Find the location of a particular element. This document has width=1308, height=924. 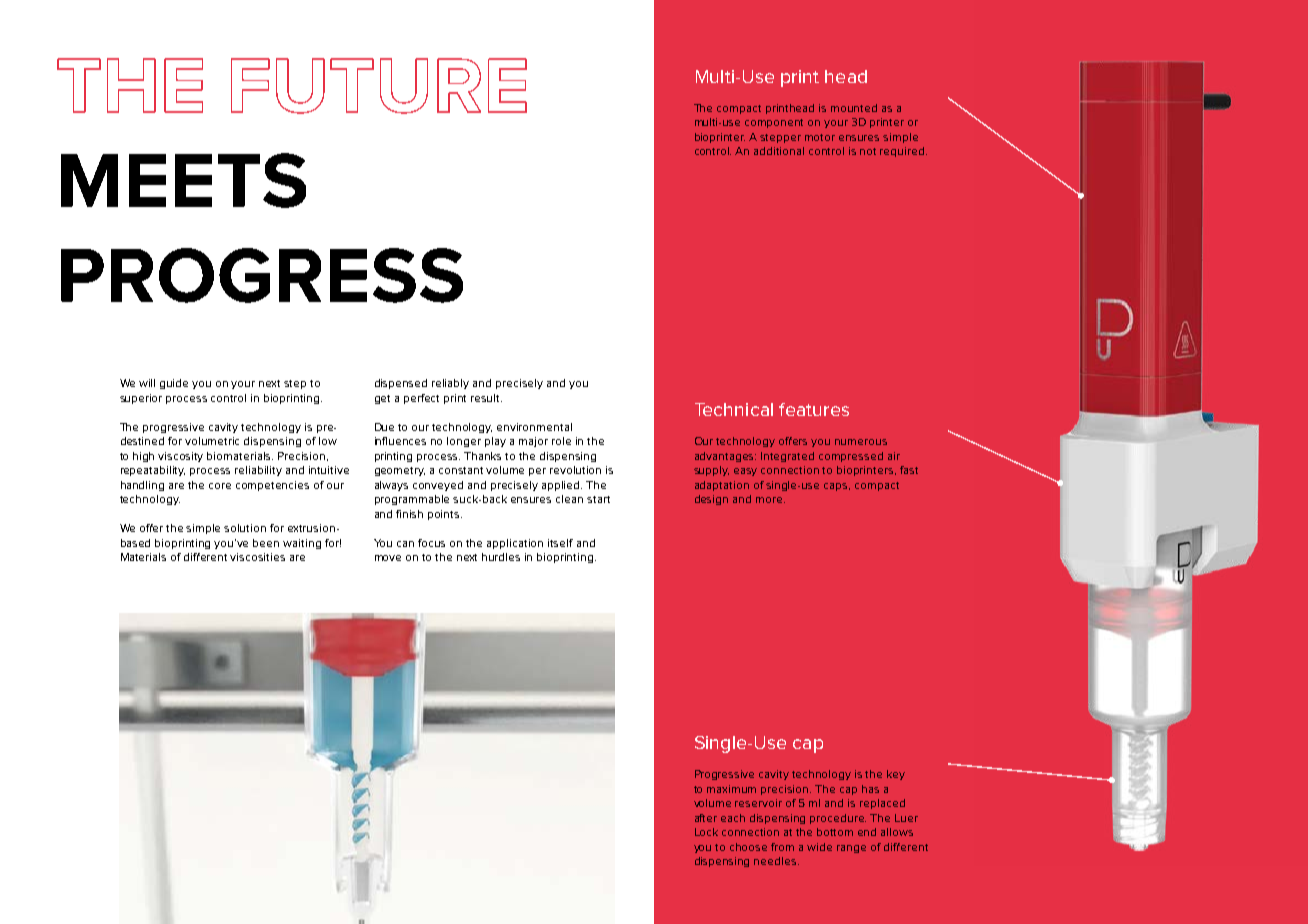

guide is located at coordinates (174, 384).
